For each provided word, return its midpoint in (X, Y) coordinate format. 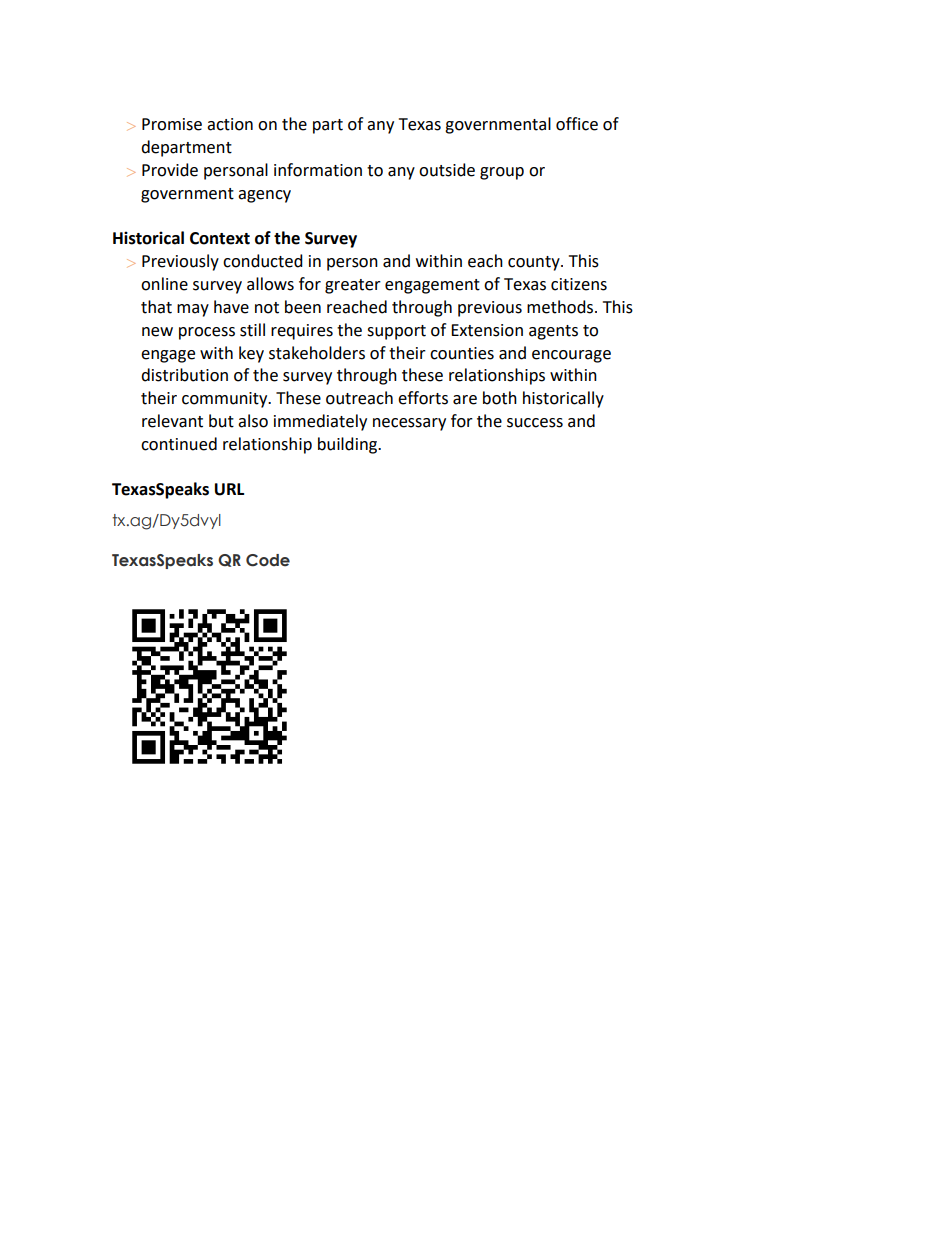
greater (353, 286)
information (318, 170)
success (535, 423)
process (207, 333)
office (577, 124)
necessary (409, 424)
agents (553, 332)
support (396, 332)
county (535, 263)
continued (179, 444)
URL (229, 489)
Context (220, 238)
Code (268, 560)
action (230, 124)
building (349, 445)
